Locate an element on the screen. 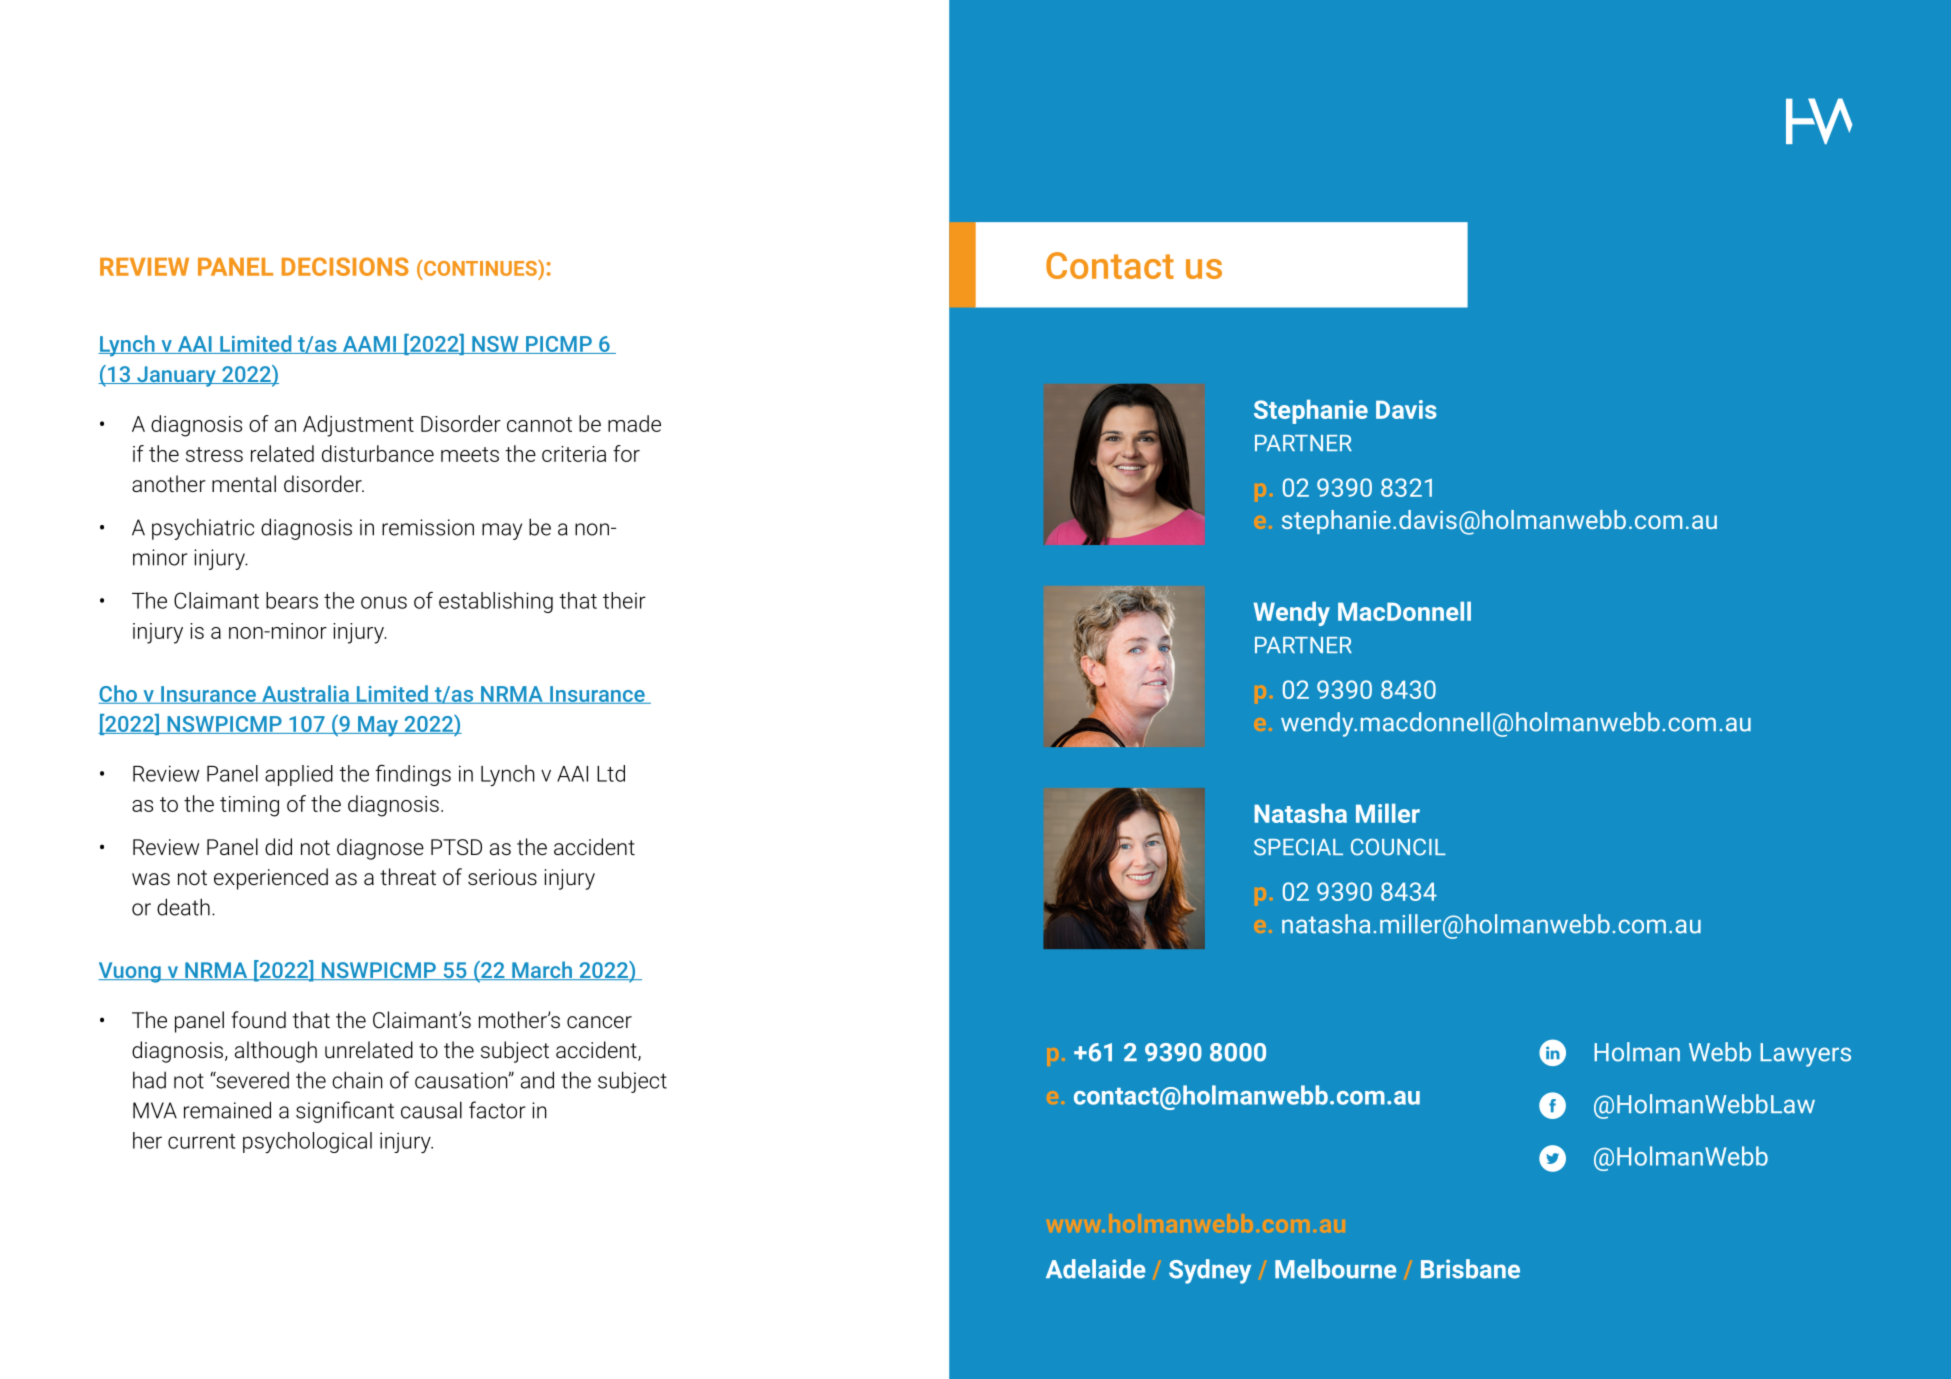 This screenshot has height=1379, width=1951. psychological is located at coordinates (307, 1142).
